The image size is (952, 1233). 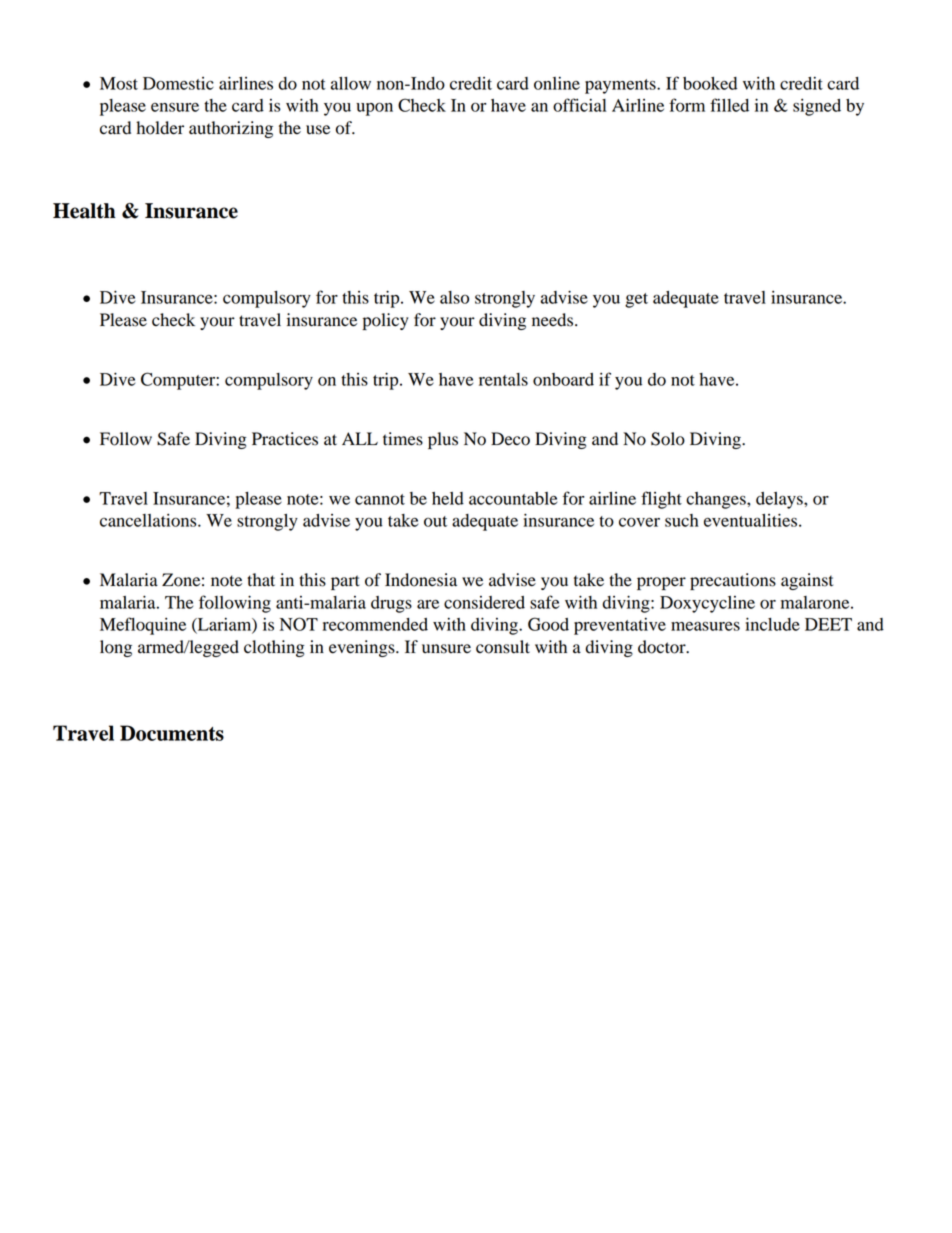 I want to click on ensure, so click(x=175, y=107).
